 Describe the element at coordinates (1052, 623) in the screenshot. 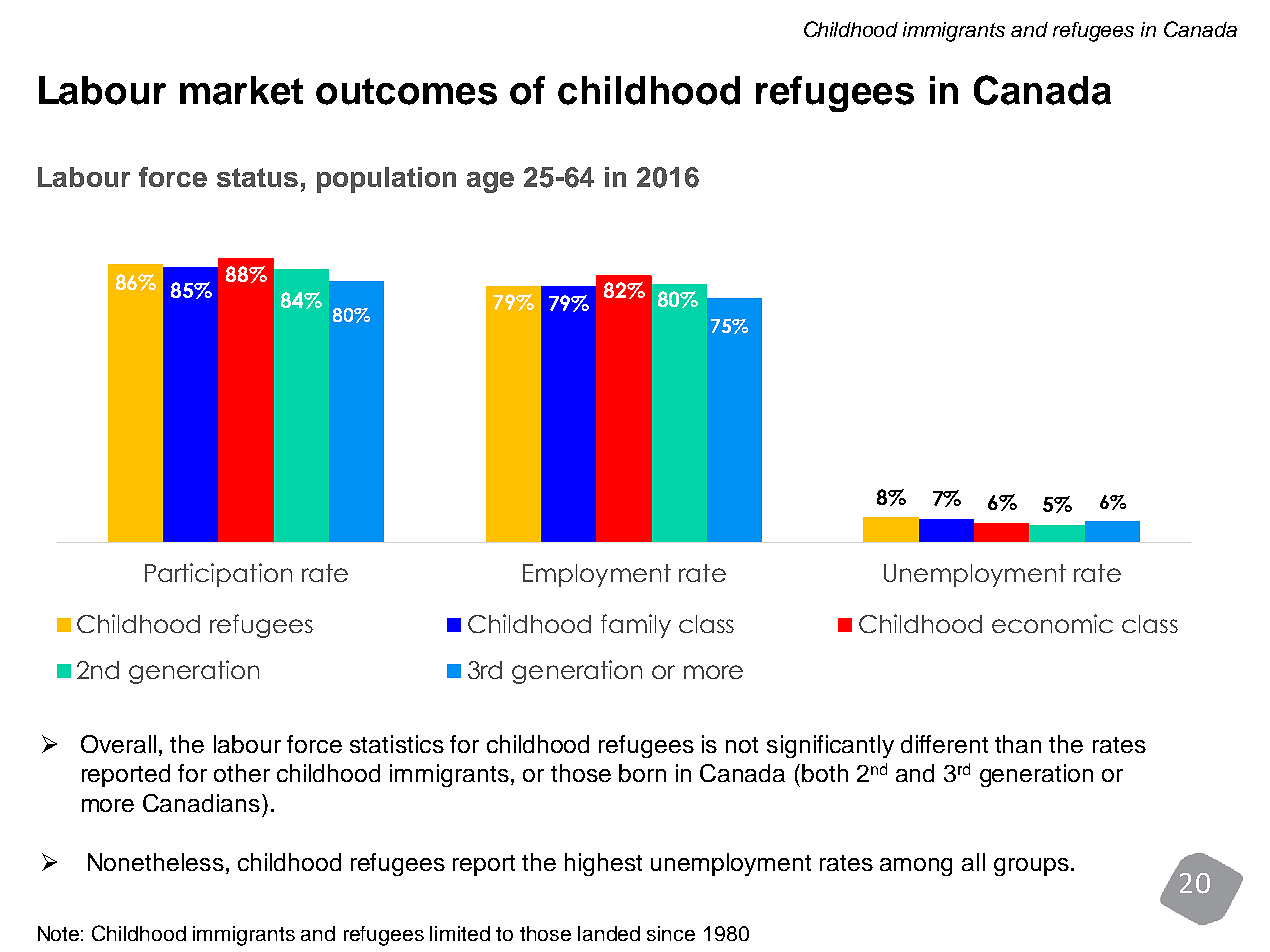

I see `economic` at that location.
